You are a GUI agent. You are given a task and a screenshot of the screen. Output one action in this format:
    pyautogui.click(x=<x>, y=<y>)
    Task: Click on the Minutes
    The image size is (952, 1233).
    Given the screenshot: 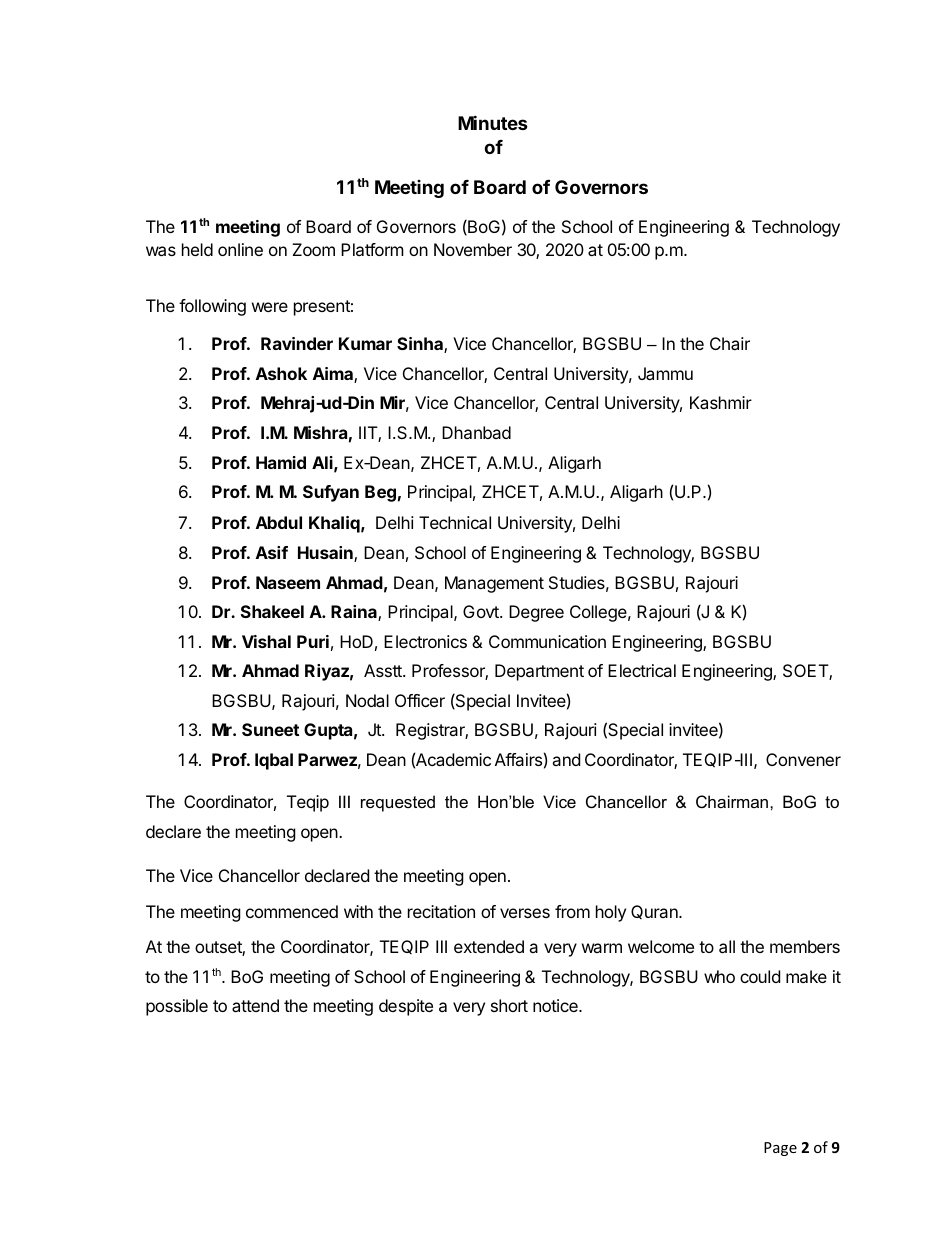 What is the action you would take?
    pyautogui.click(x=493, y=122)
